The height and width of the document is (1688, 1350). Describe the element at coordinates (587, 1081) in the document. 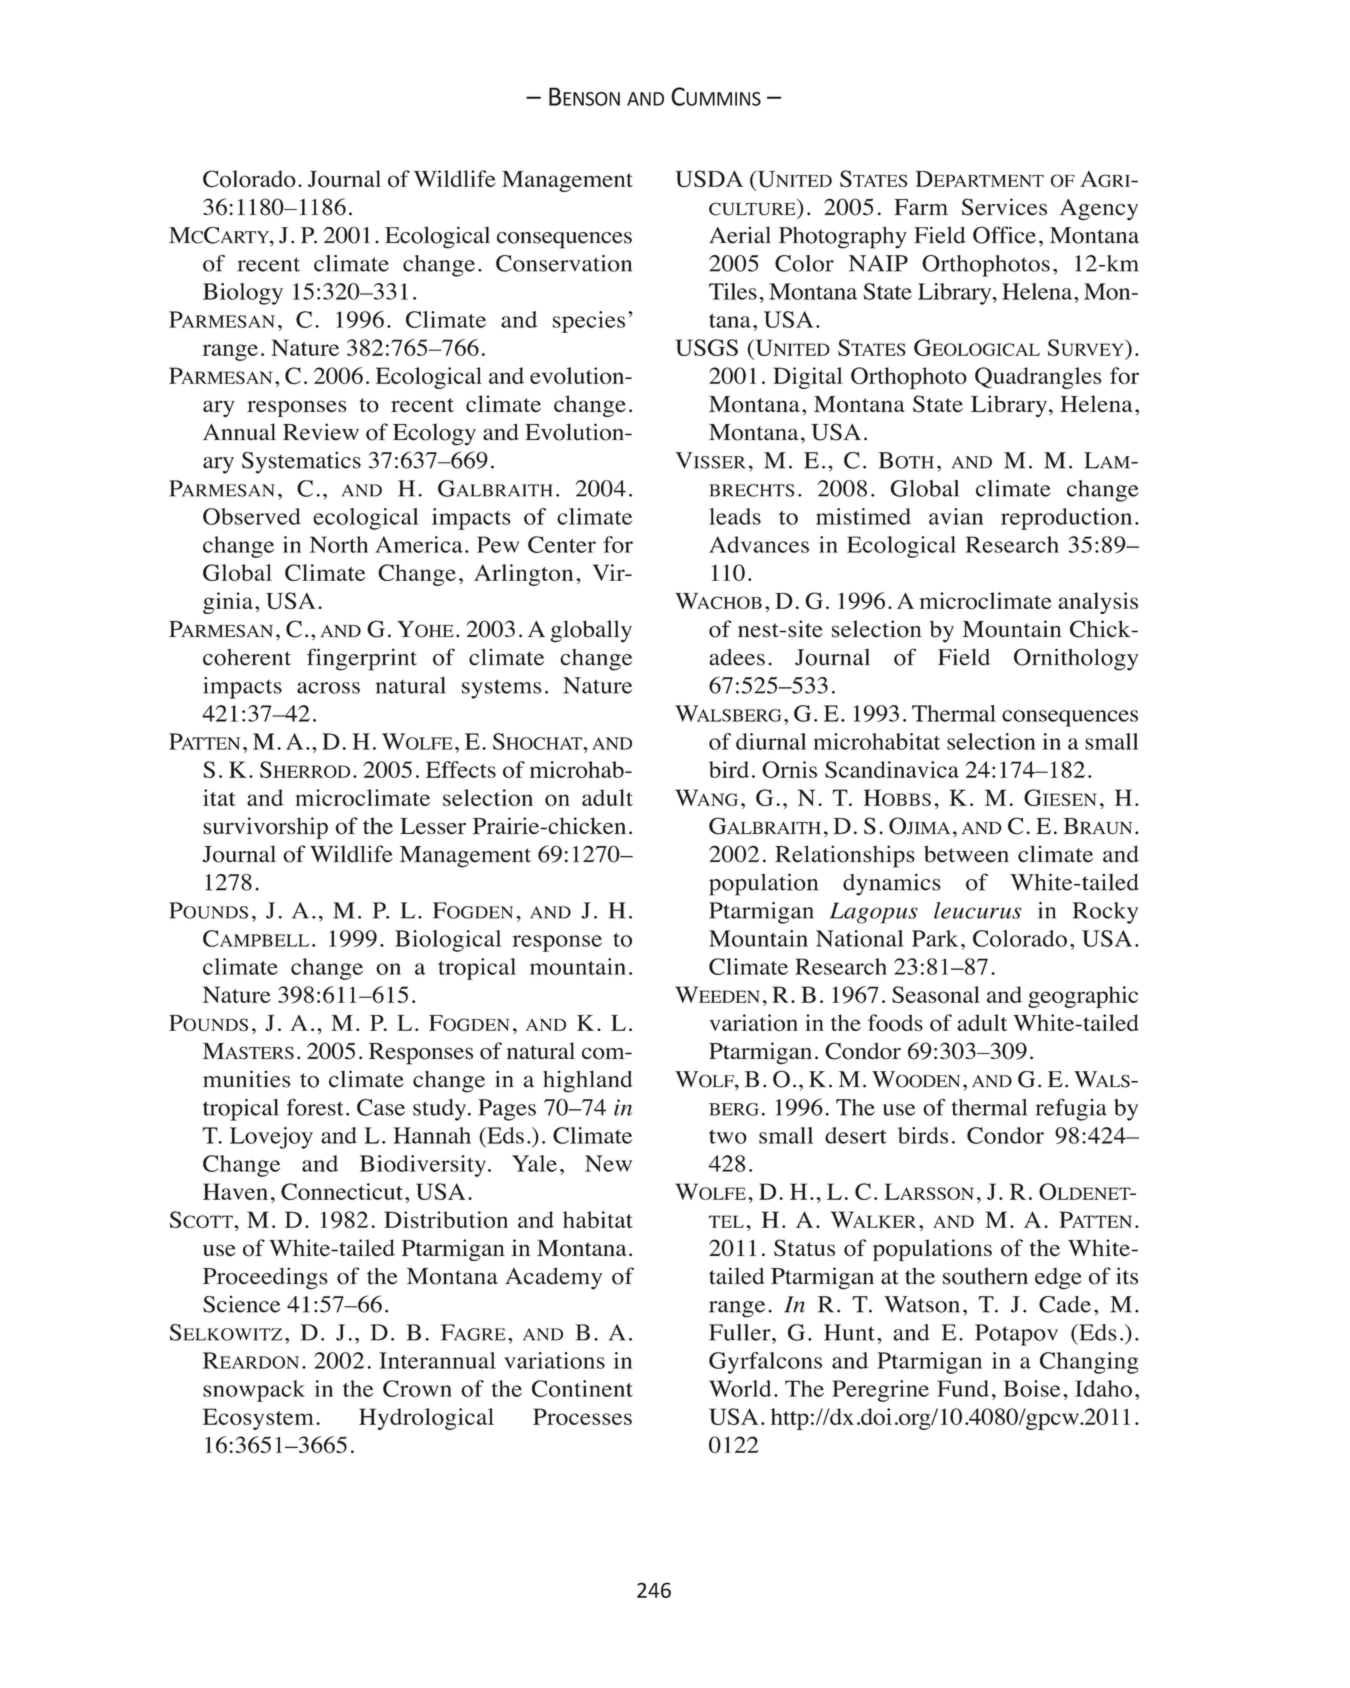

I see `highland` at that location.
